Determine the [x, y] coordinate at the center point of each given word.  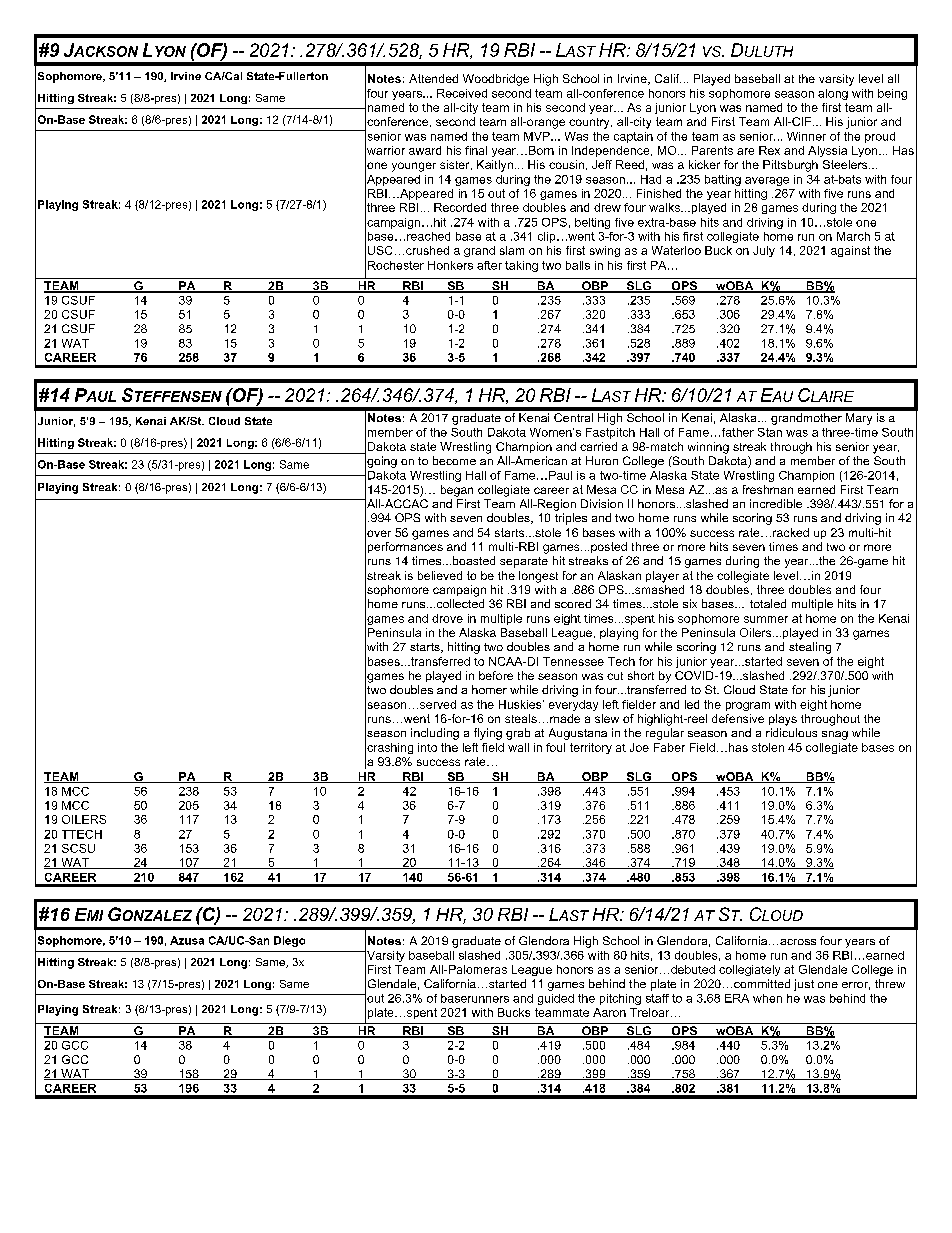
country [590, 123]
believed [440, 575]
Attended [433, 78]
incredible [776, 503]
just [804, 985]
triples [571, 519]
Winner [806, 136]
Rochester [396, 265]
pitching [620, 999]
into [427, 747]
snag [835, 735]
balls [578, 265]
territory [591, 748]
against [850, 251]
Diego [289, 941]
